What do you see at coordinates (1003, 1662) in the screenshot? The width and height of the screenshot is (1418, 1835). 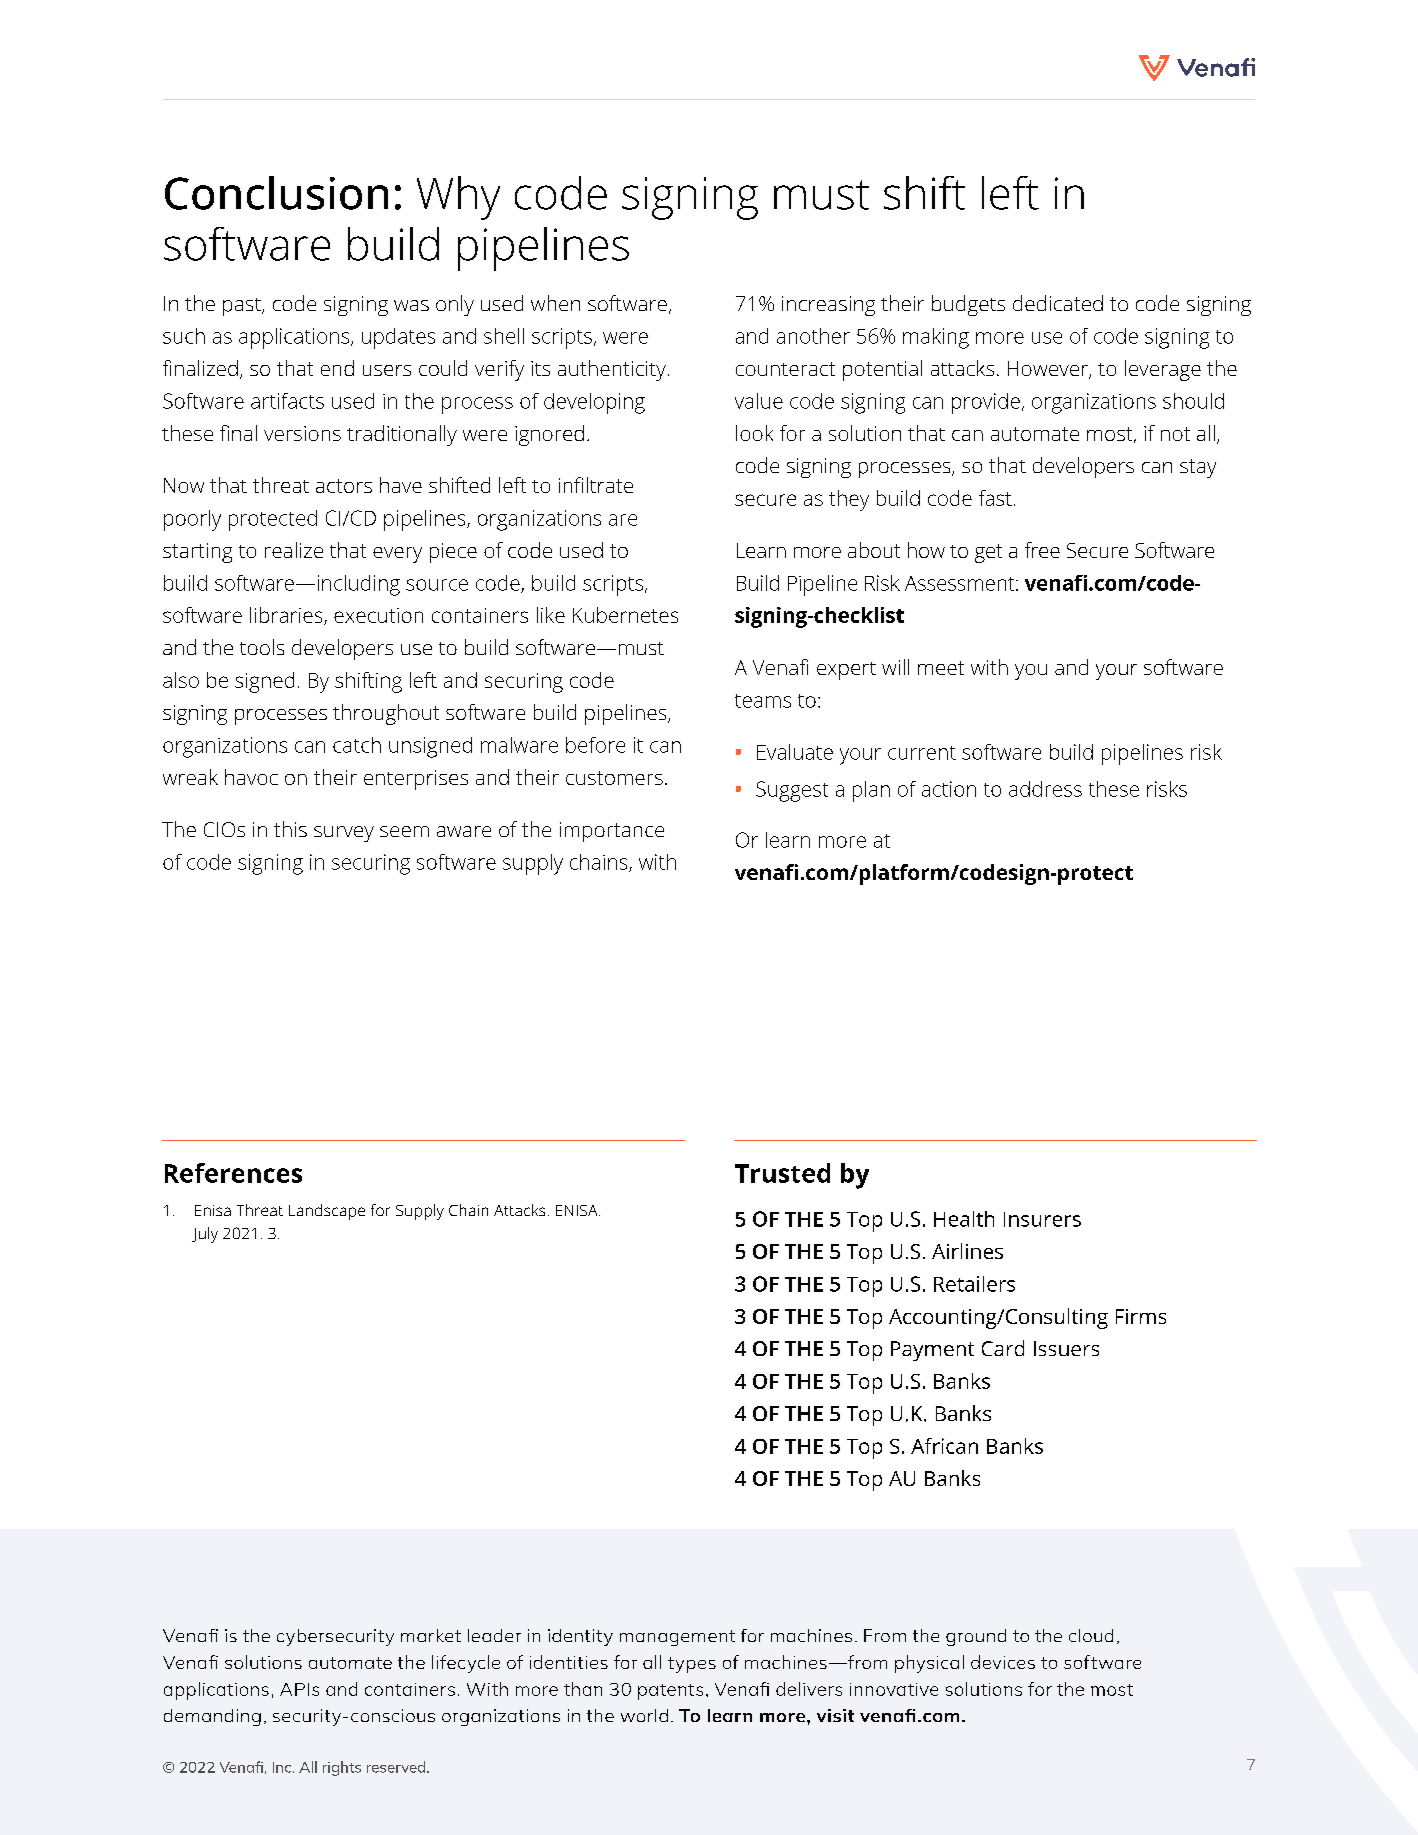 I see `devices` at bounding box center [1003, 1662].
